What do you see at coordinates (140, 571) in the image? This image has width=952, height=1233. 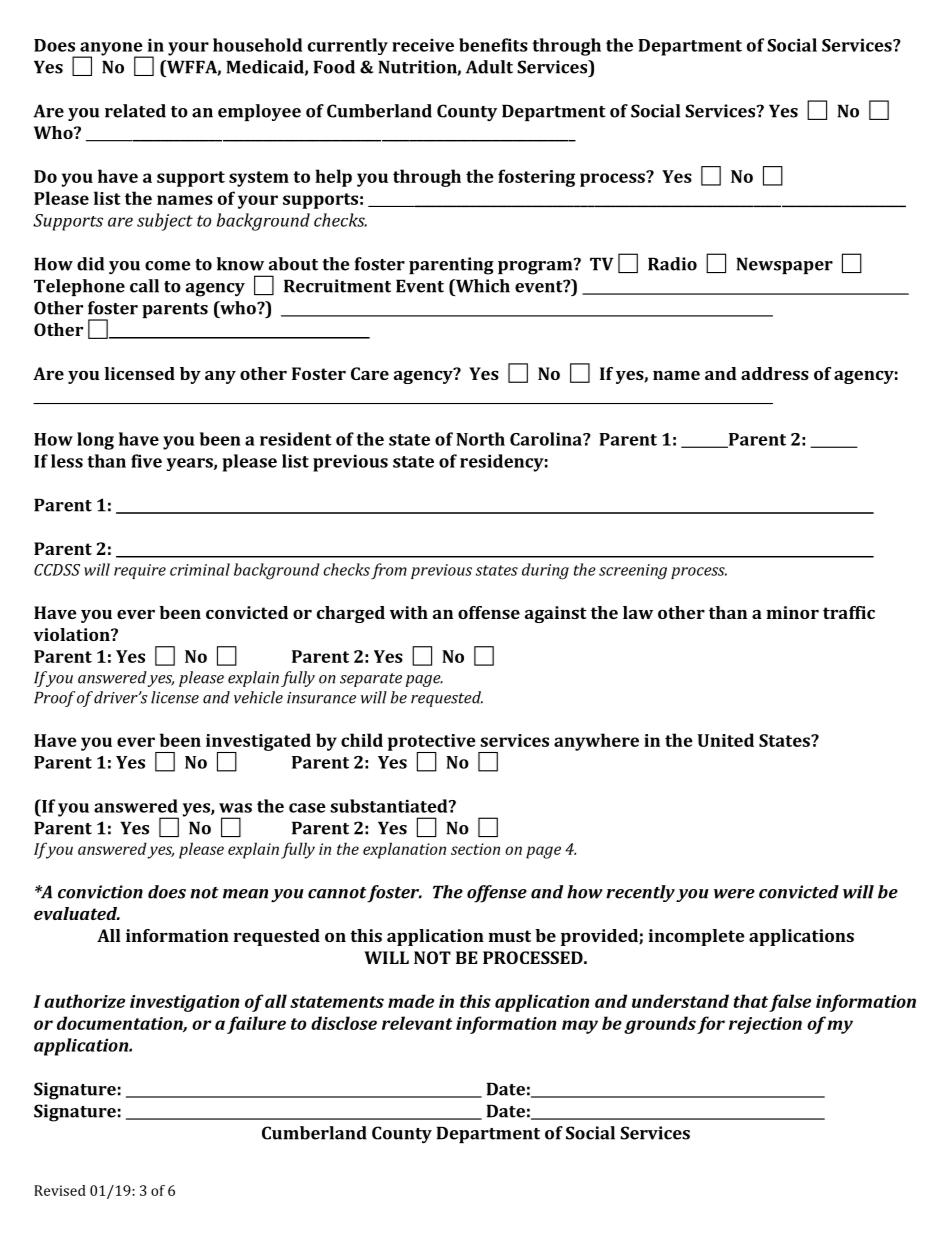 I see `require` at bounding box center [140, 571].
